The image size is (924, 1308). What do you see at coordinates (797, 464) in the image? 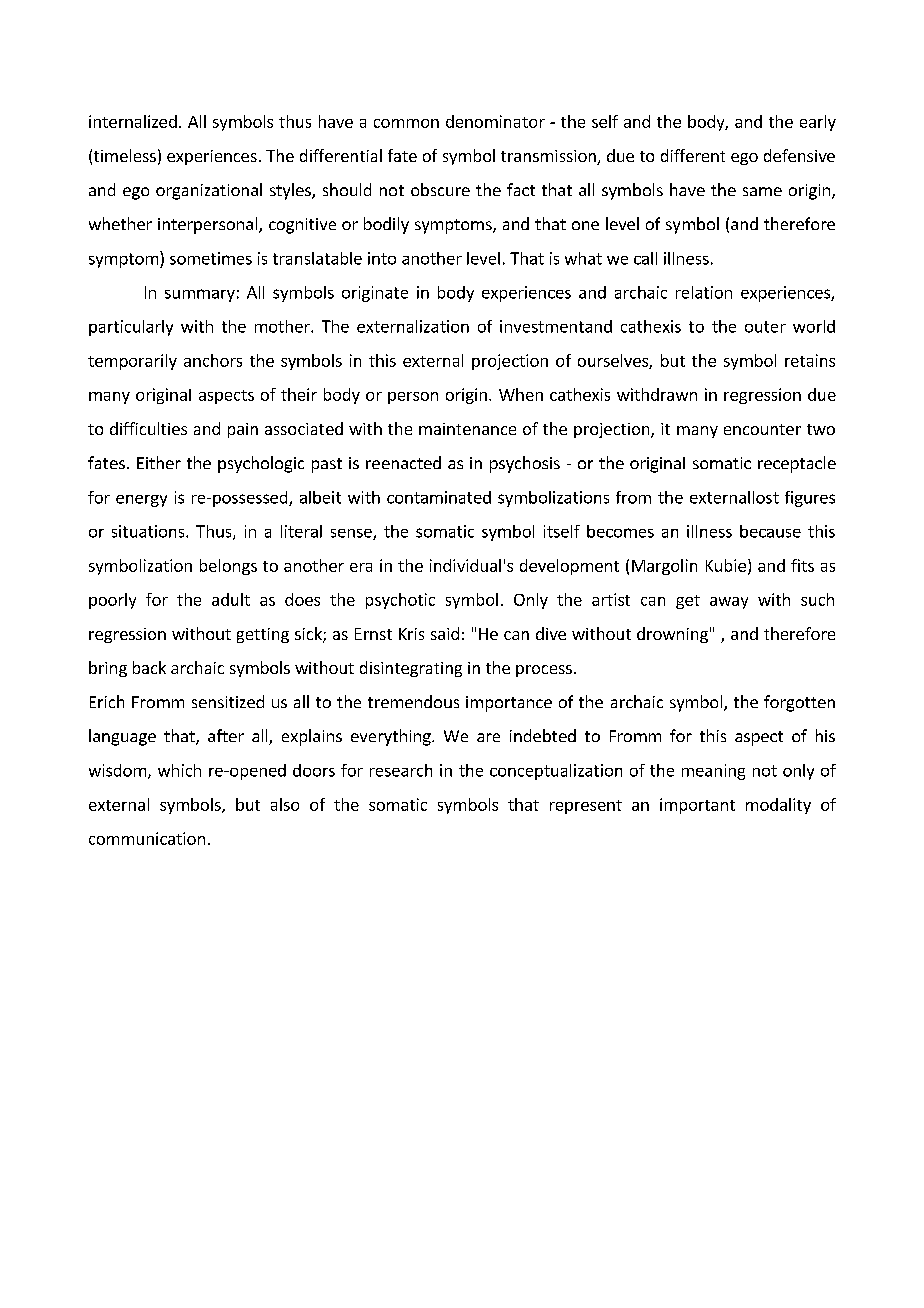
I see `receptacle` at bounding box center [797, 464].
